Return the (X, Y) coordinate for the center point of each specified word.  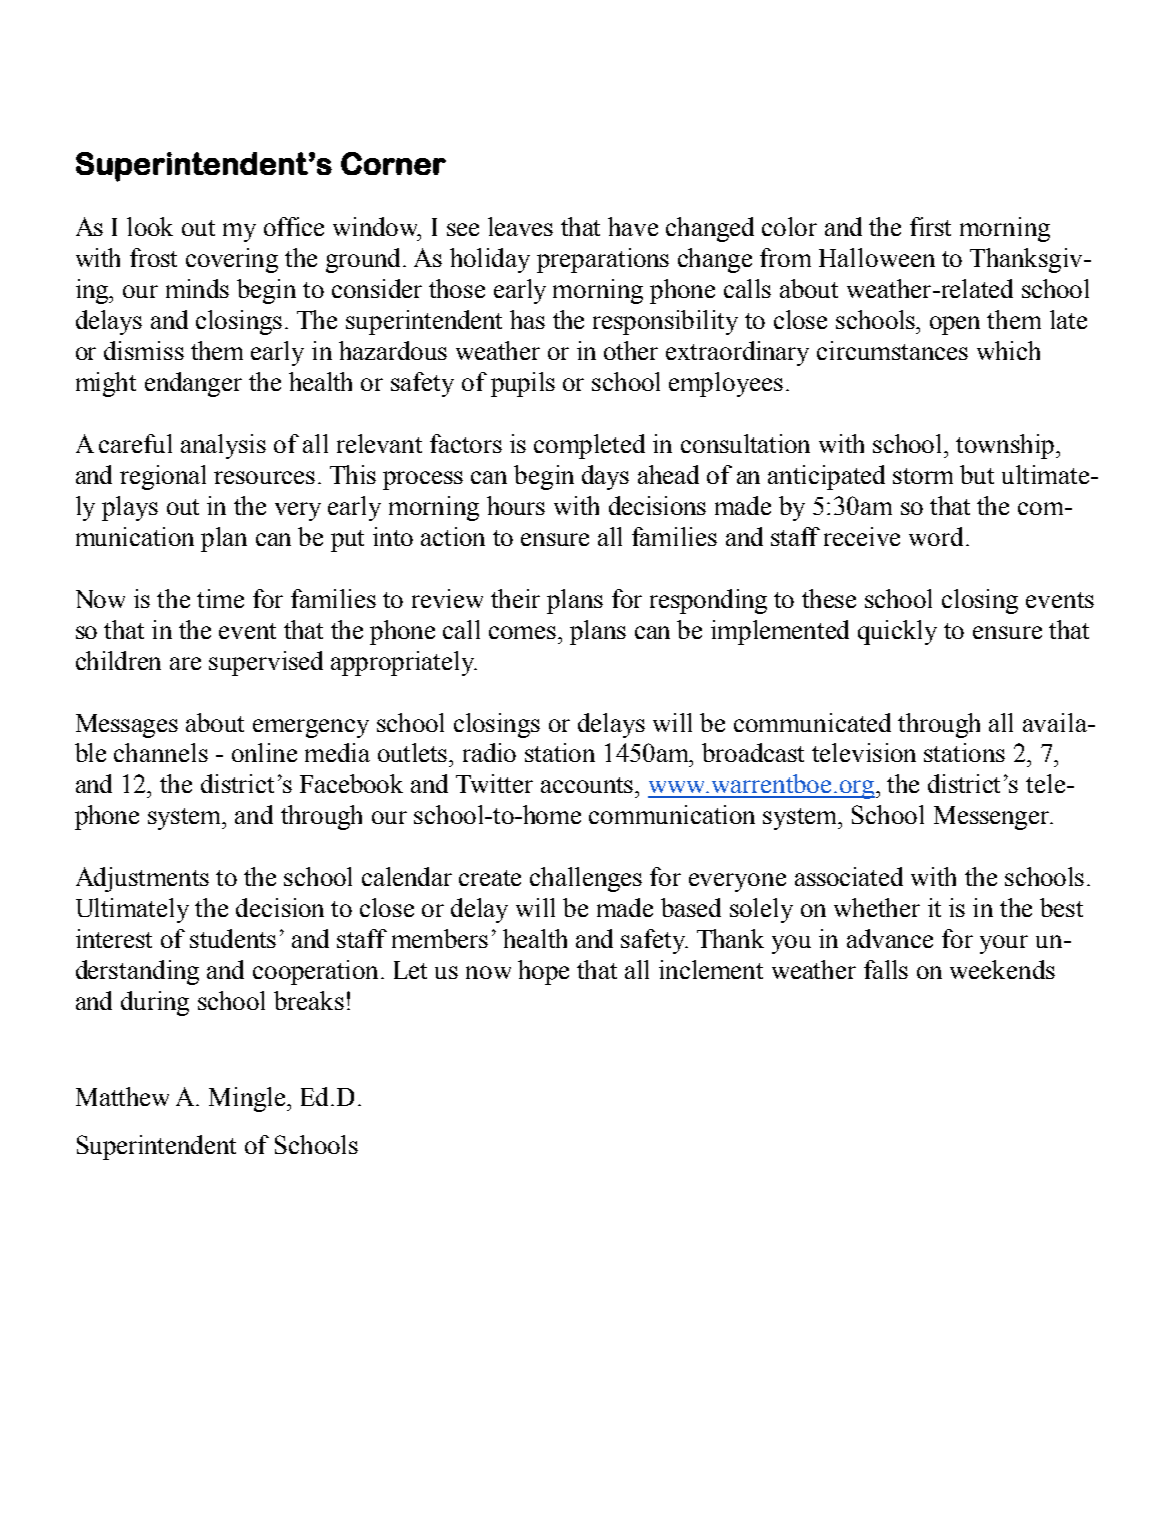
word (936, 536)
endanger (193, 384)
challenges (586, 879)
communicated (812, 722)
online (264, 752)
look (150, 226)
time (220, 598)
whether (877, 907)
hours (516, 505)
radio (489, 752)
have (633, 226)
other (631, 350)
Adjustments (142, 879)
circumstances (892, 350)
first (930, 226)
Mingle (248, 1099)
